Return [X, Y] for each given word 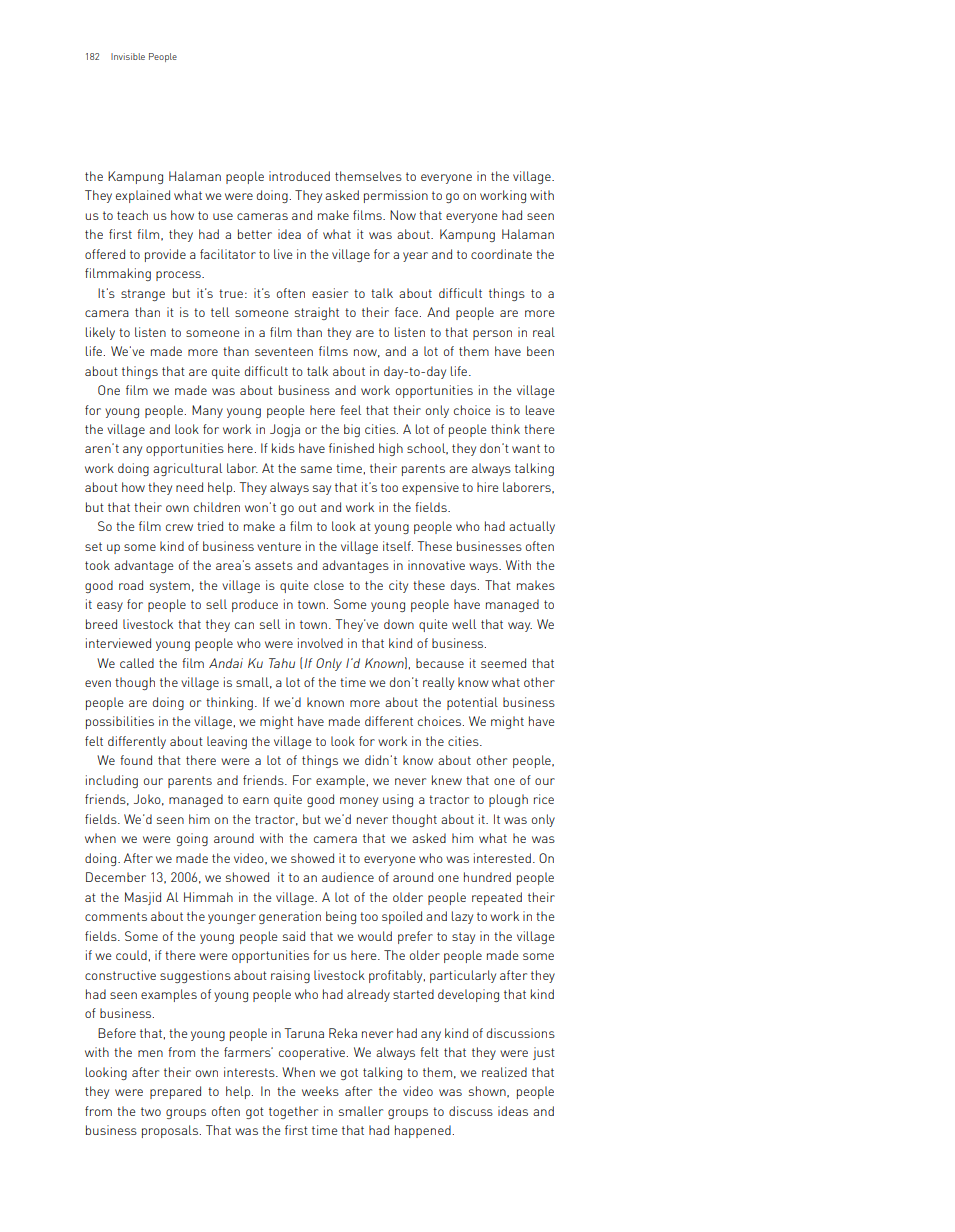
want [526, 448]
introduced [299, 176]
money [359, 802]
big [352, 430]
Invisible [128, 56]
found [136, 760]
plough [508, 800]
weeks [320, 1091]
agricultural [187, 469]
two [151, 1111]
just [544, 1053]
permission [396, 196]
